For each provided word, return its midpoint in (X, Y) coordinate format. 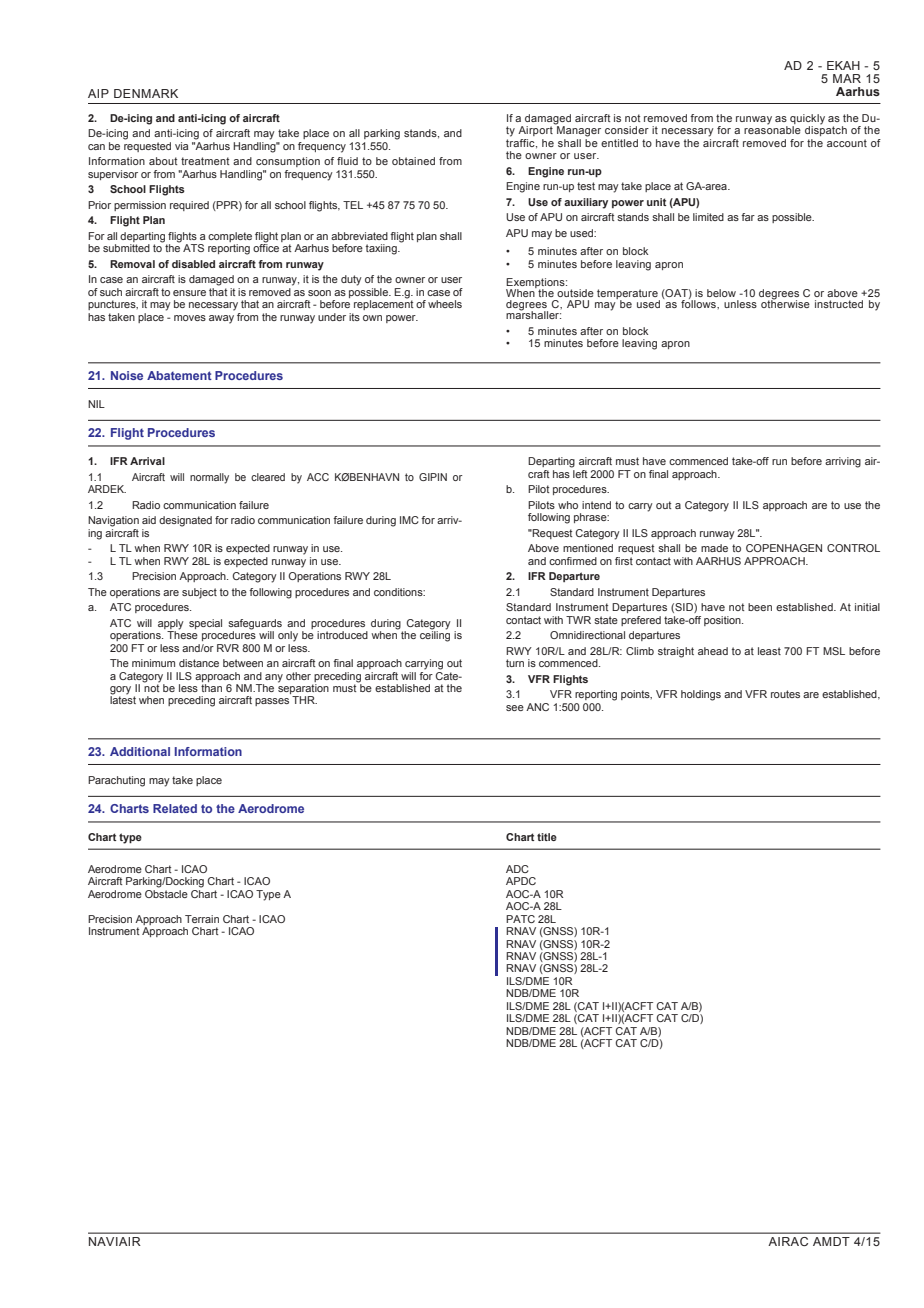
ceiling (435, 635)
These (182, 634)
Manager (578, 130)
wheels (445, 304)
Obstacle (166, 892)
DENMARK (146, 93)
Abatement (179, 375)
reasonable (772, 129)
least (769, 651)
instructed (839, 304)
